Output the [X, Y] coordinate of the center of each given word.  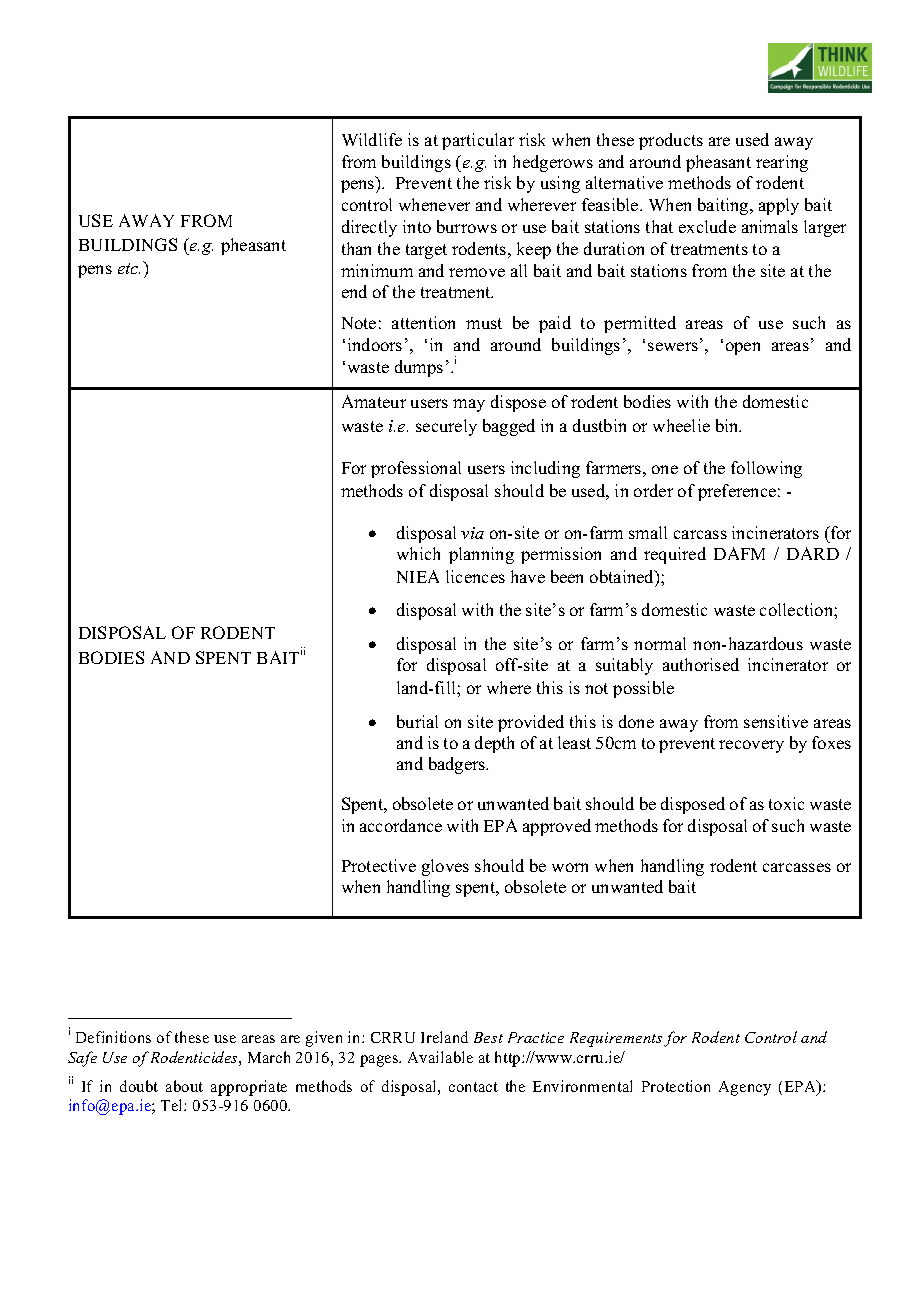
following [766, 469]
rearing [782, 163]
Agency [745, 1088]
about [184, 1086]
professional [416, 469]
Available [440, 1057]
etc [129, 268]
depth [494, 744]
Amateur [374, 401]
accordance [401, 825]
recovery [751, 746]
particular [478, 141]
